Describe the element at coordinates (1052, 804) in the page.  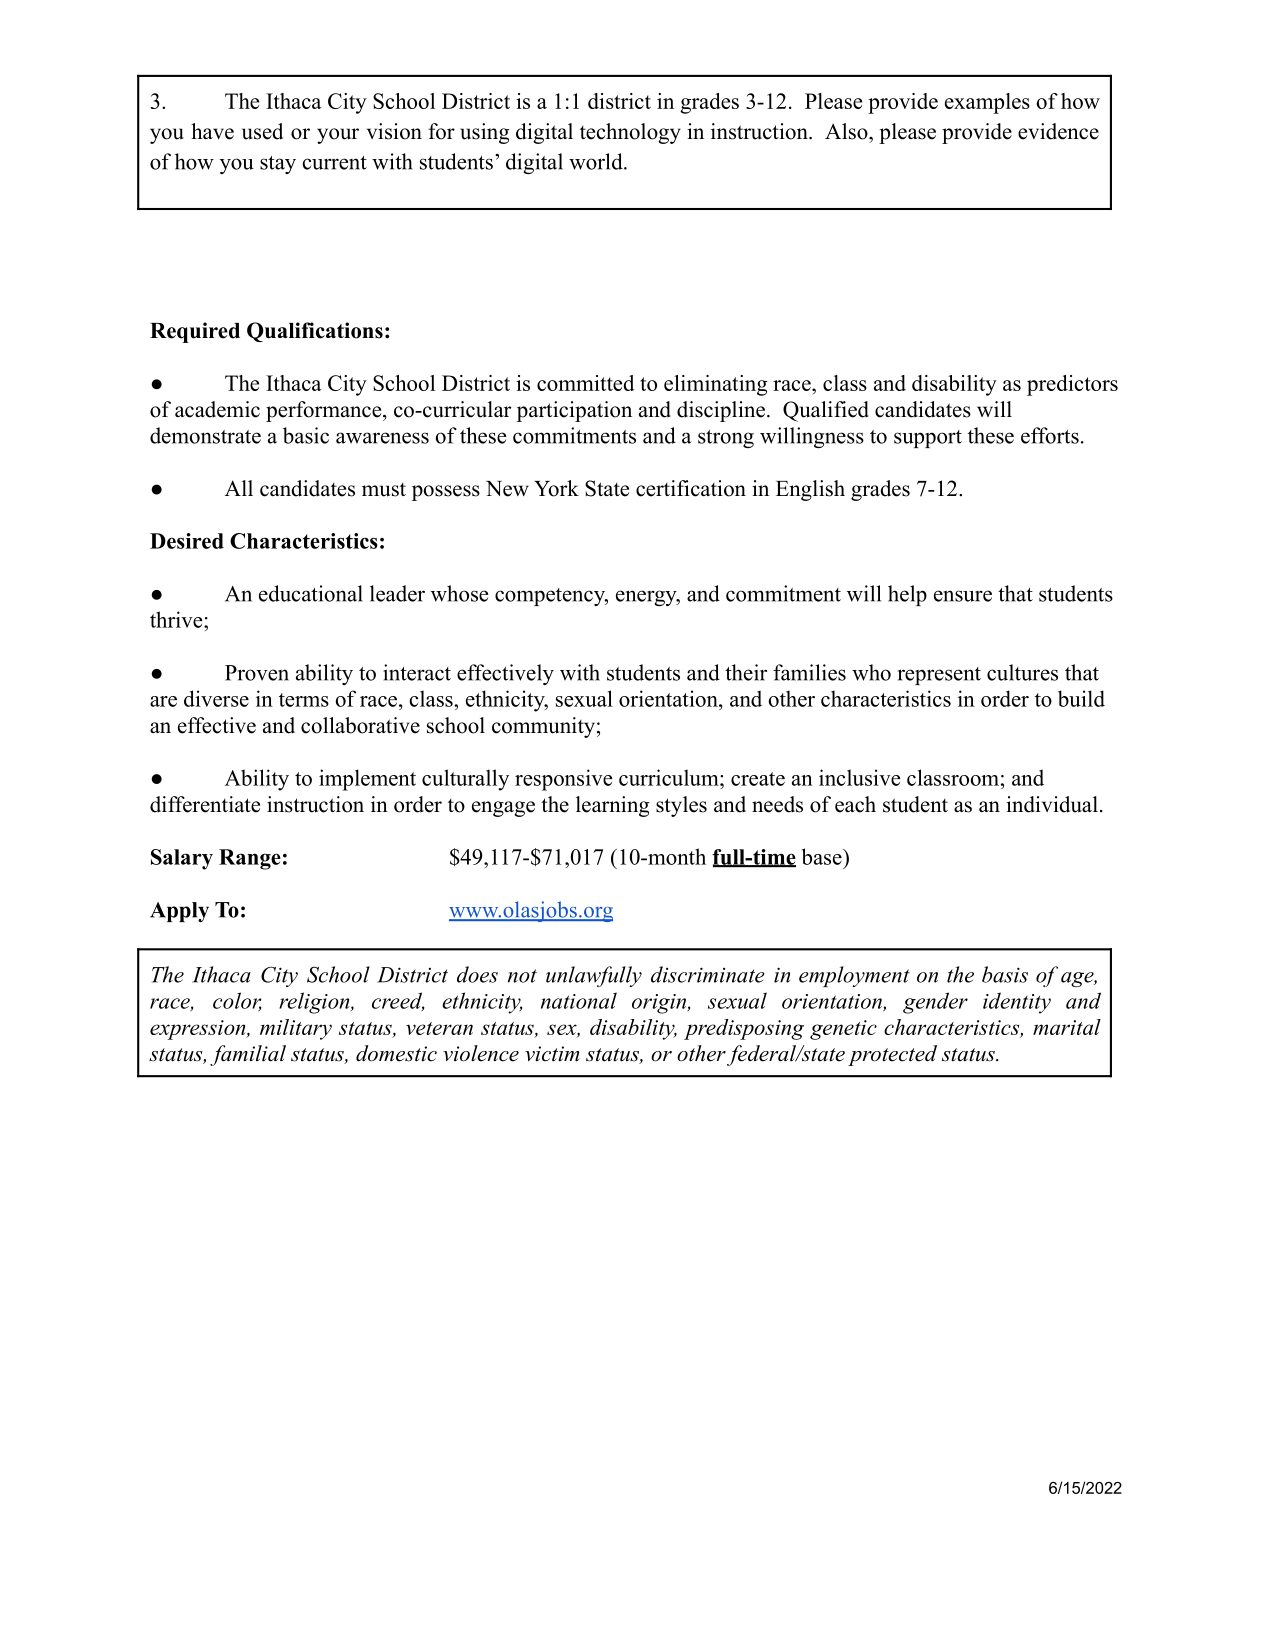
I see `individual` at that location.
